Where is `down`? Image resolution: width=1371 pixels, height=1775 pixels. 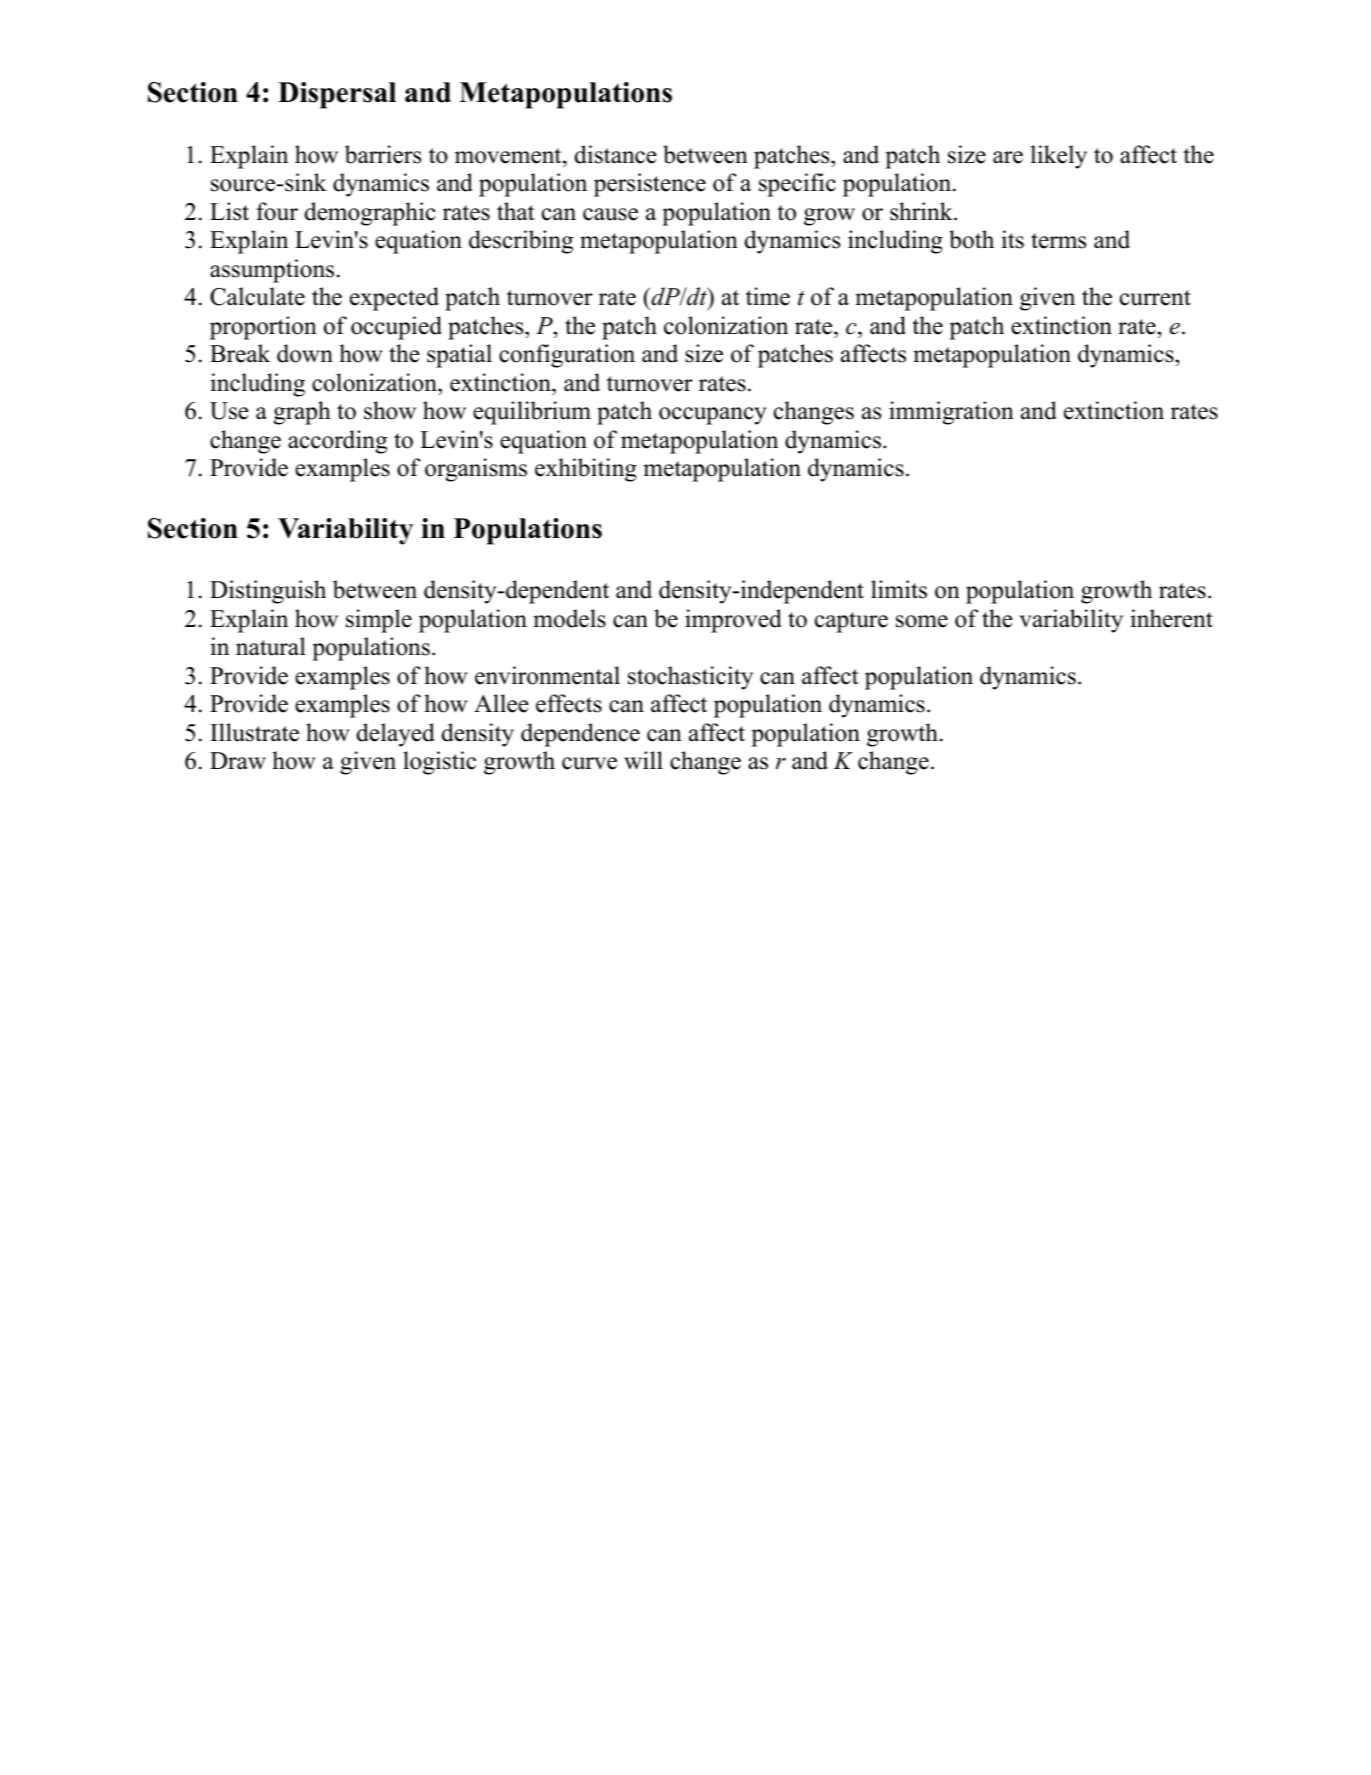 down is located at coordinates (305, 353).
